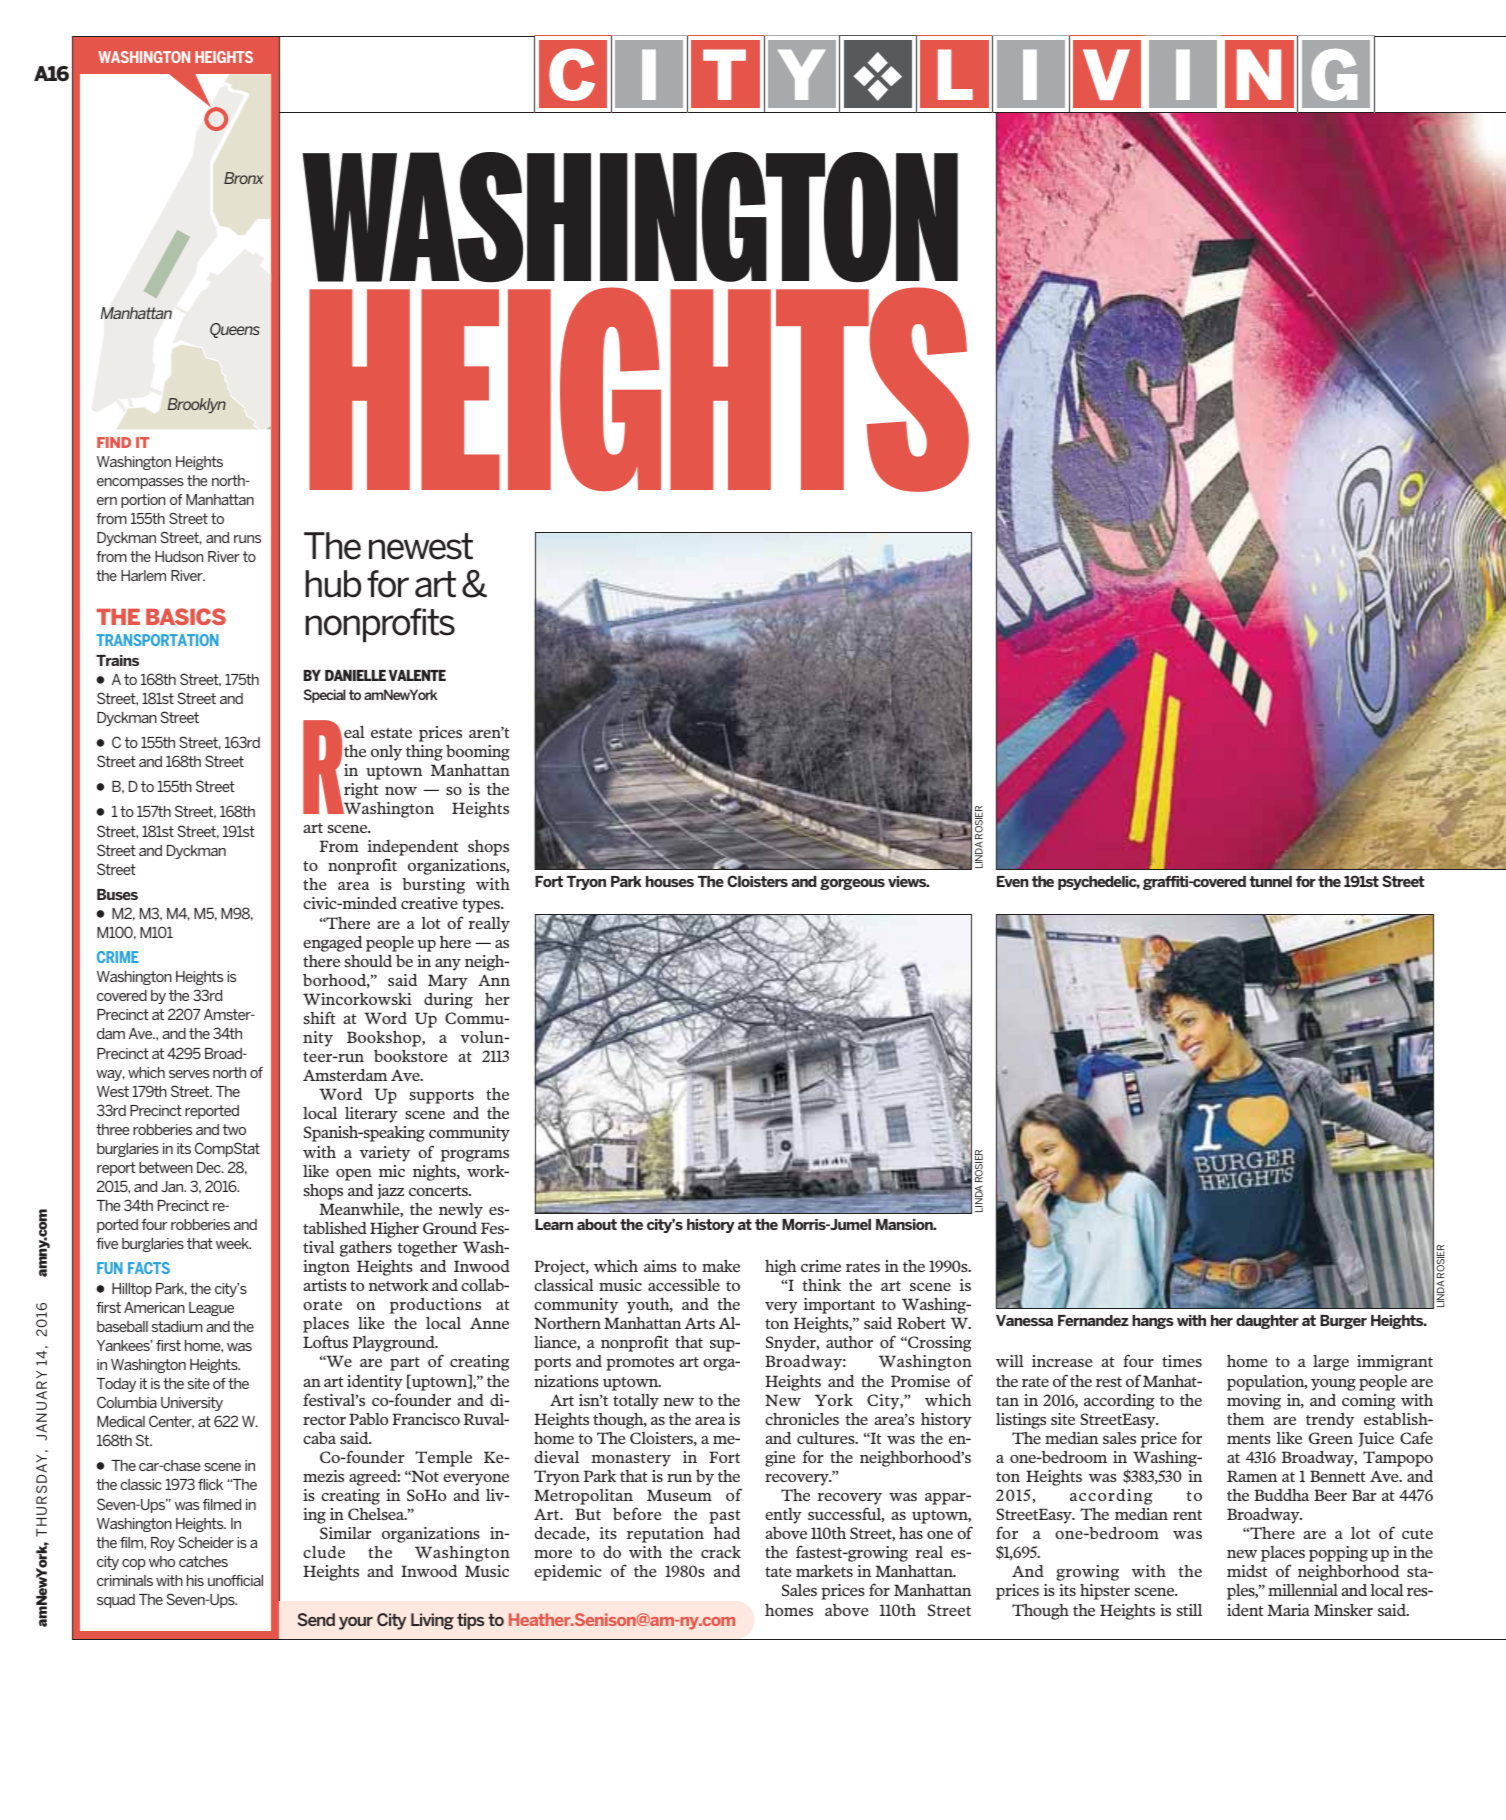 This screenshot has width=1506, height=1820. I want to click on Brooklyn, so click(197, 405).
